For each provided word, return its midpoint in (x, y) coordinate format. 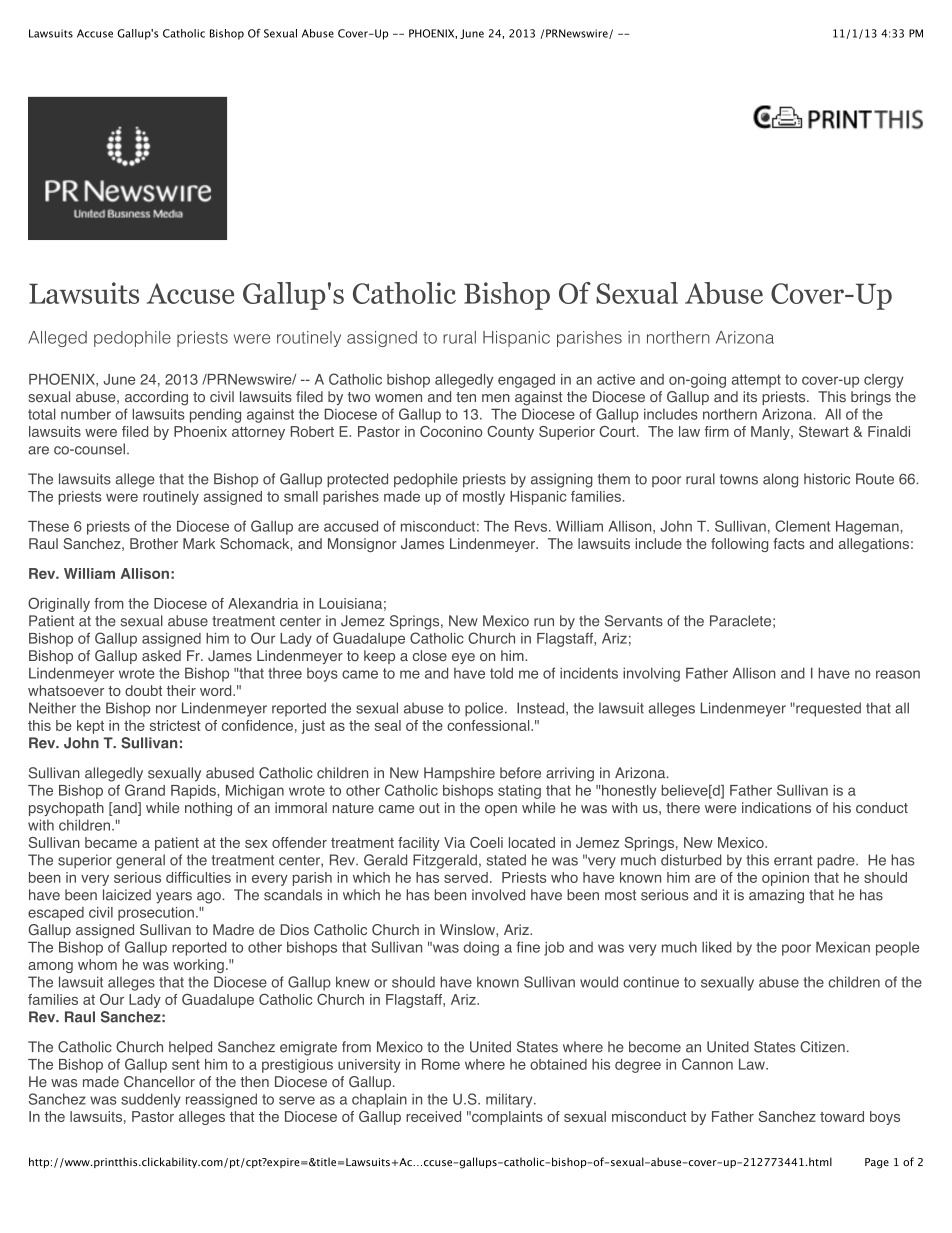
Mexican (843, 947)
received (433, 1116)
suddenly (151, 1100)
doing (481, 948)
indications (776, 808)
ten (466, 397)
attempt (756, 381)
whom (97, 964)
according (156, 398)
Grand (145, 790)
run (544, 622)
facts (789, 543)
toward (842, 1116)
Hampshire (459, 774)
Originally (59, 604)
